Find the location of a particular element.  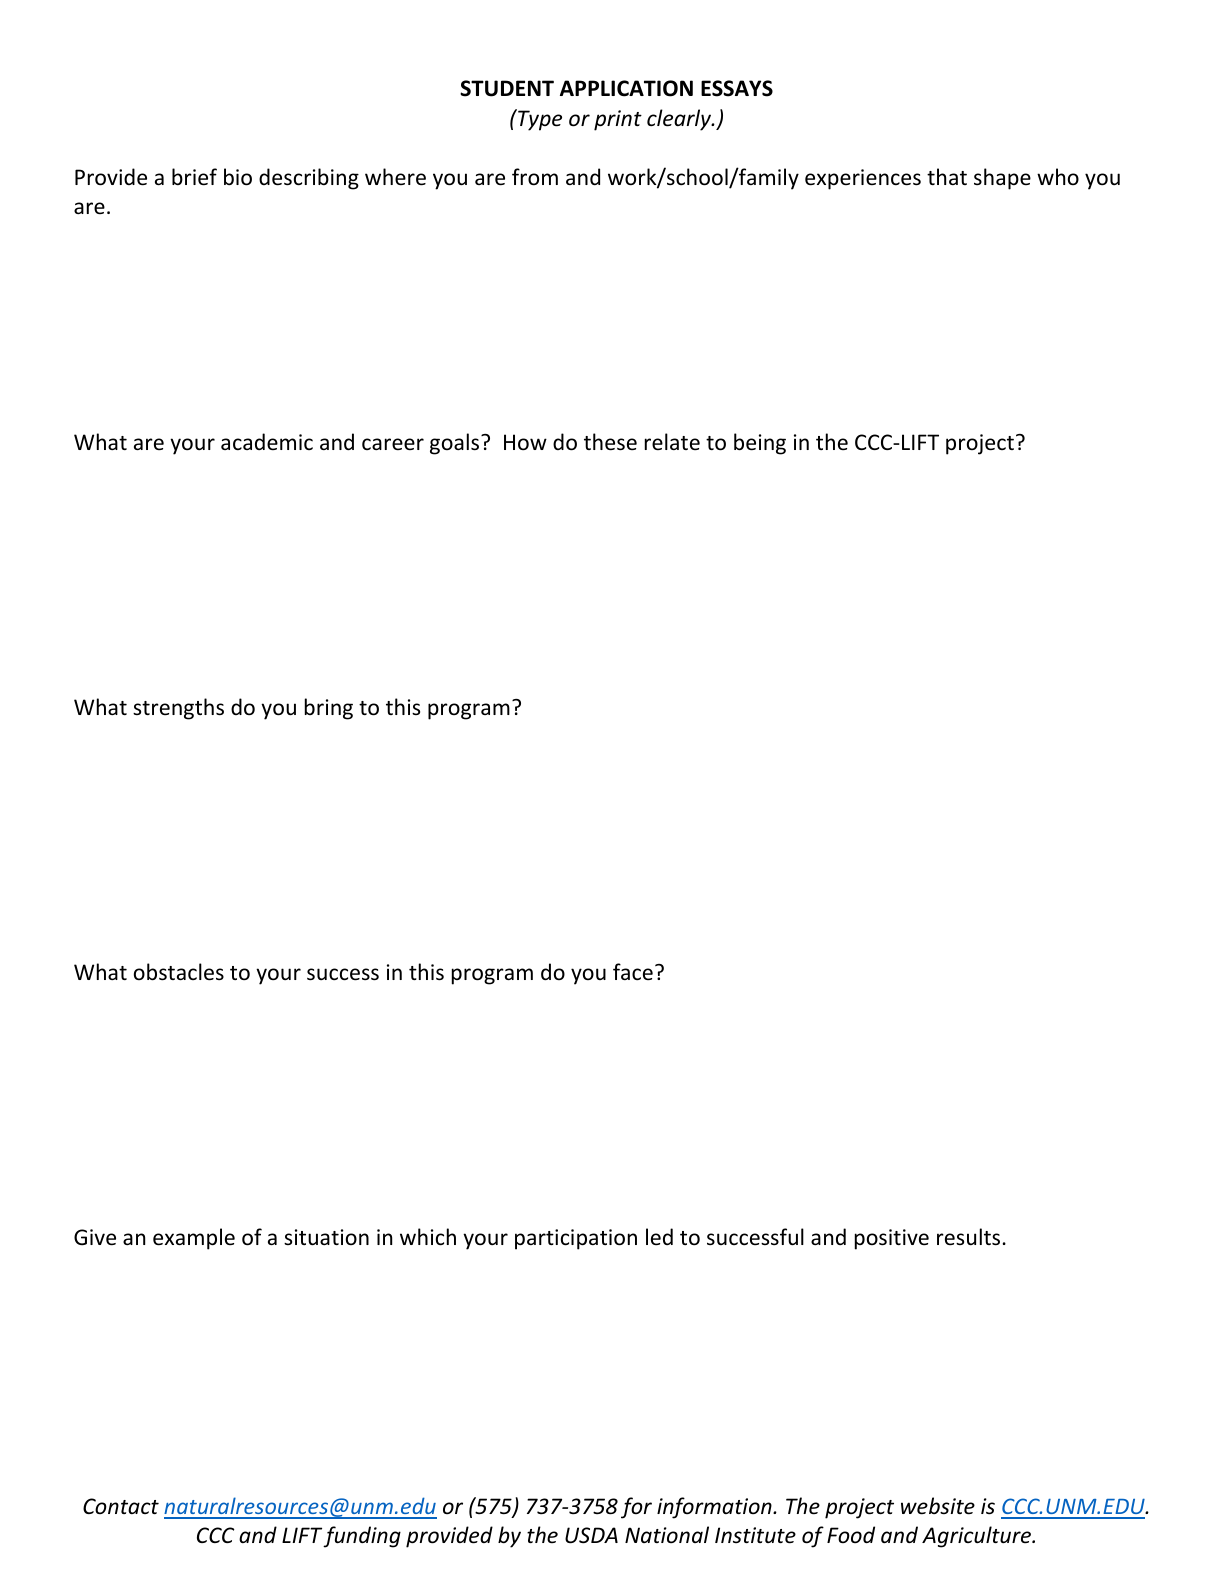

Contact is located at coordinates (121, 1506).
